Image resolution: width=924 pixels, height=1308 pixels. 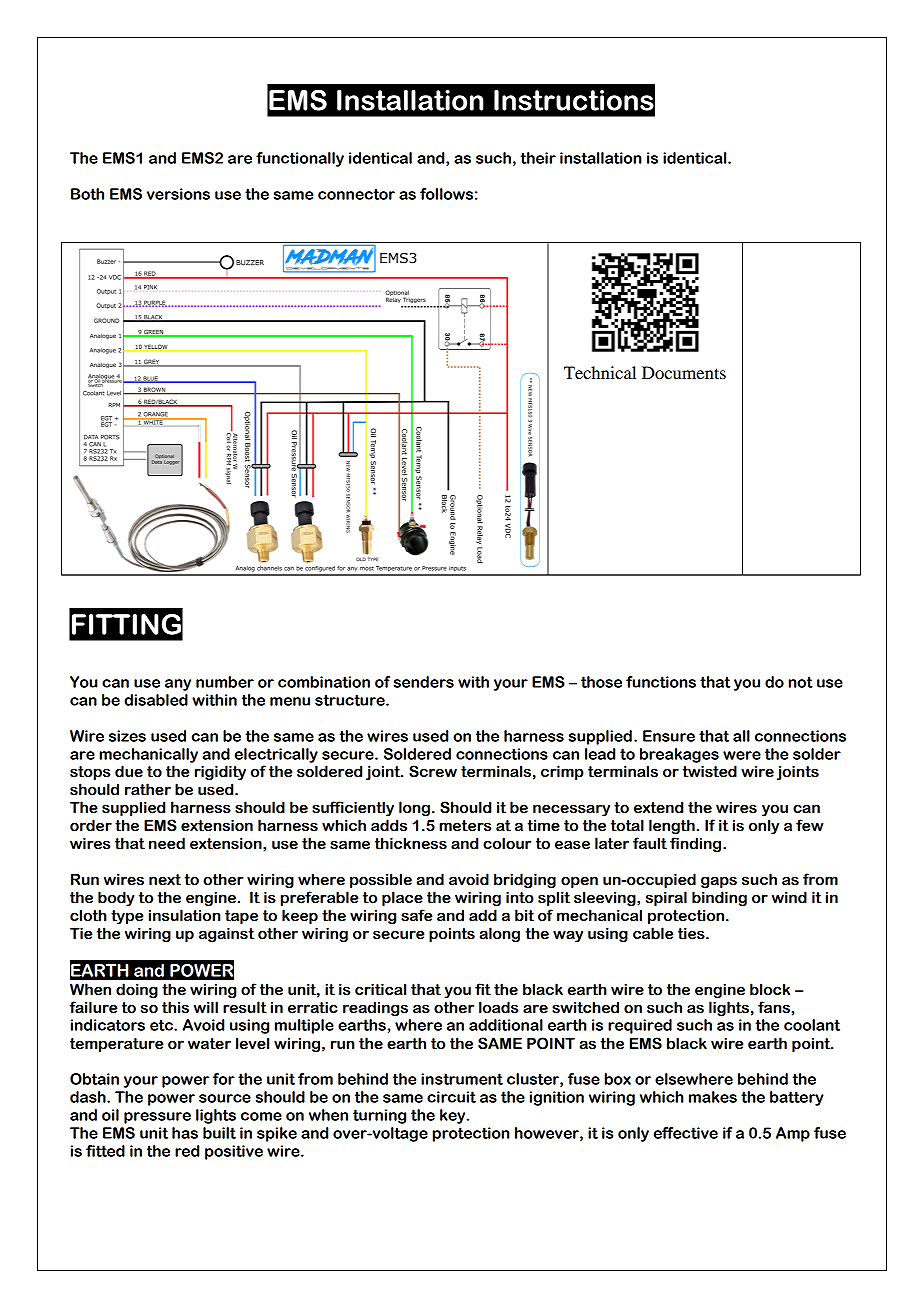 I want to click on circuit, so click(x=451, y=1097).
